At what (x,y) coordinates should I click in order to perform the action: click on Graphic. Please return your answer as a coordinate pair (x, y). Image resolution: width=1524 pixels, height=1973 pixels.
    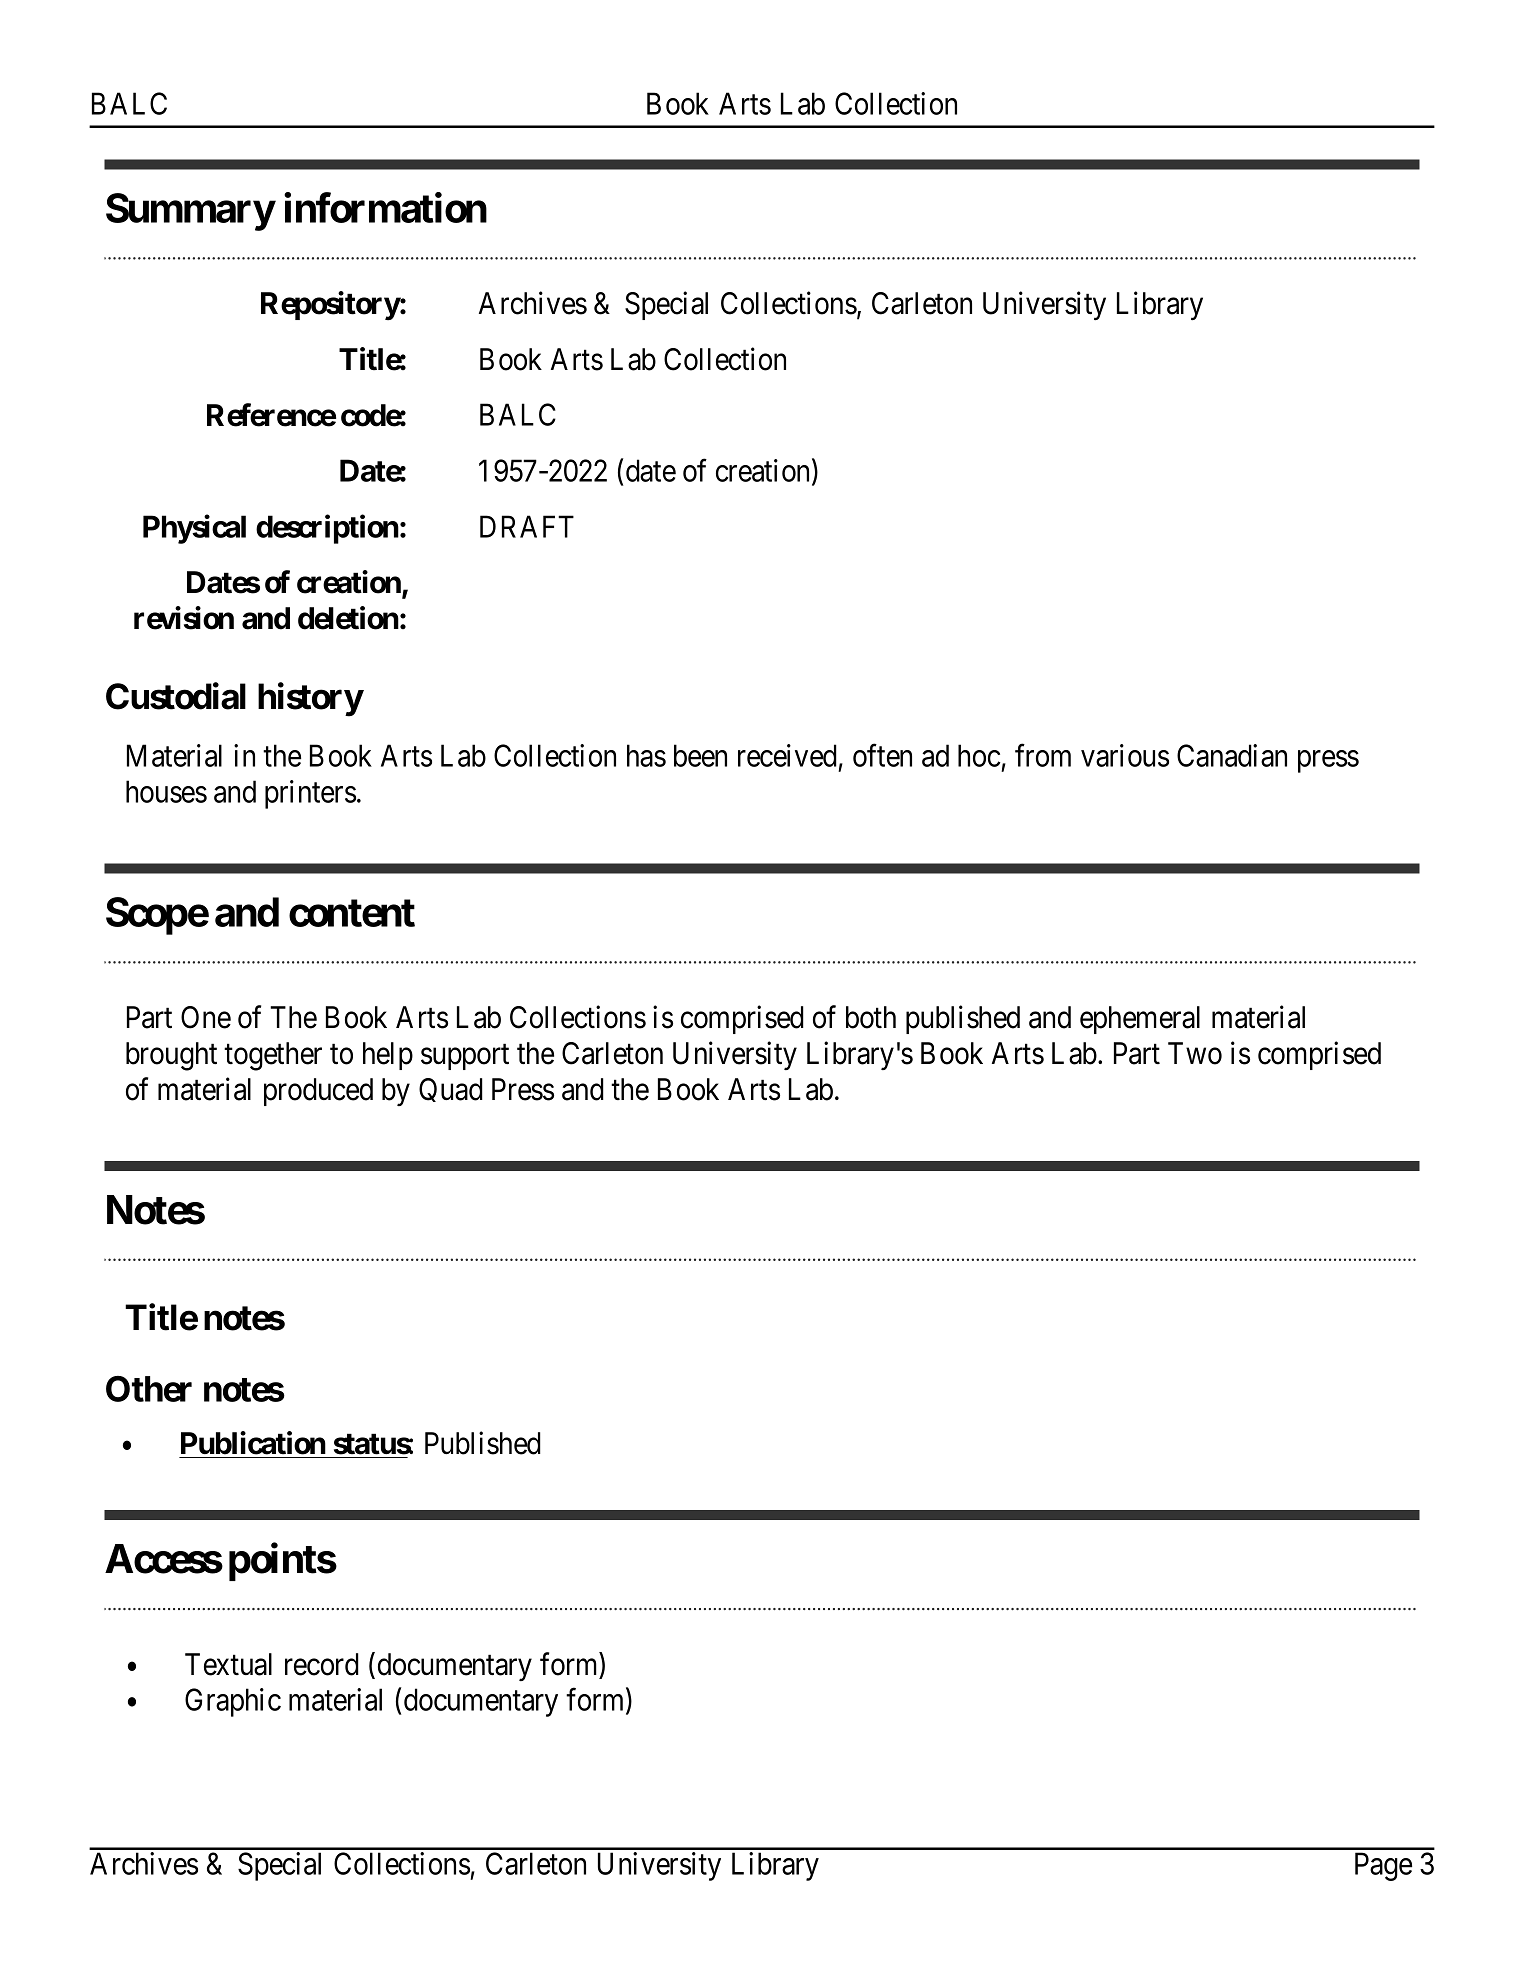
    Looking at the image, I should click on (233, 1702).
